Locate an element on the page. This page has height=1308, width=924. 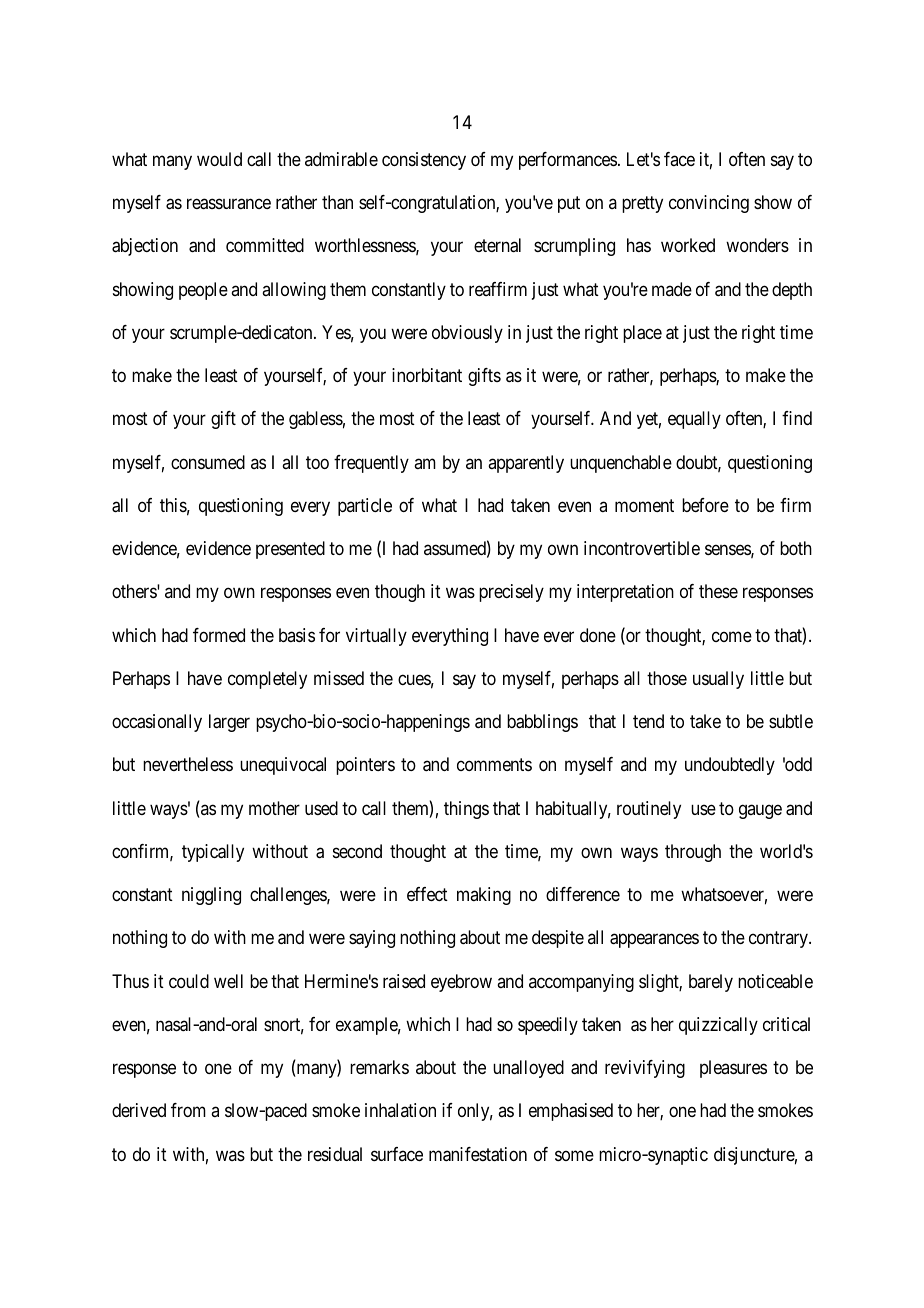
consistency is located at coordinates (424, 161).
